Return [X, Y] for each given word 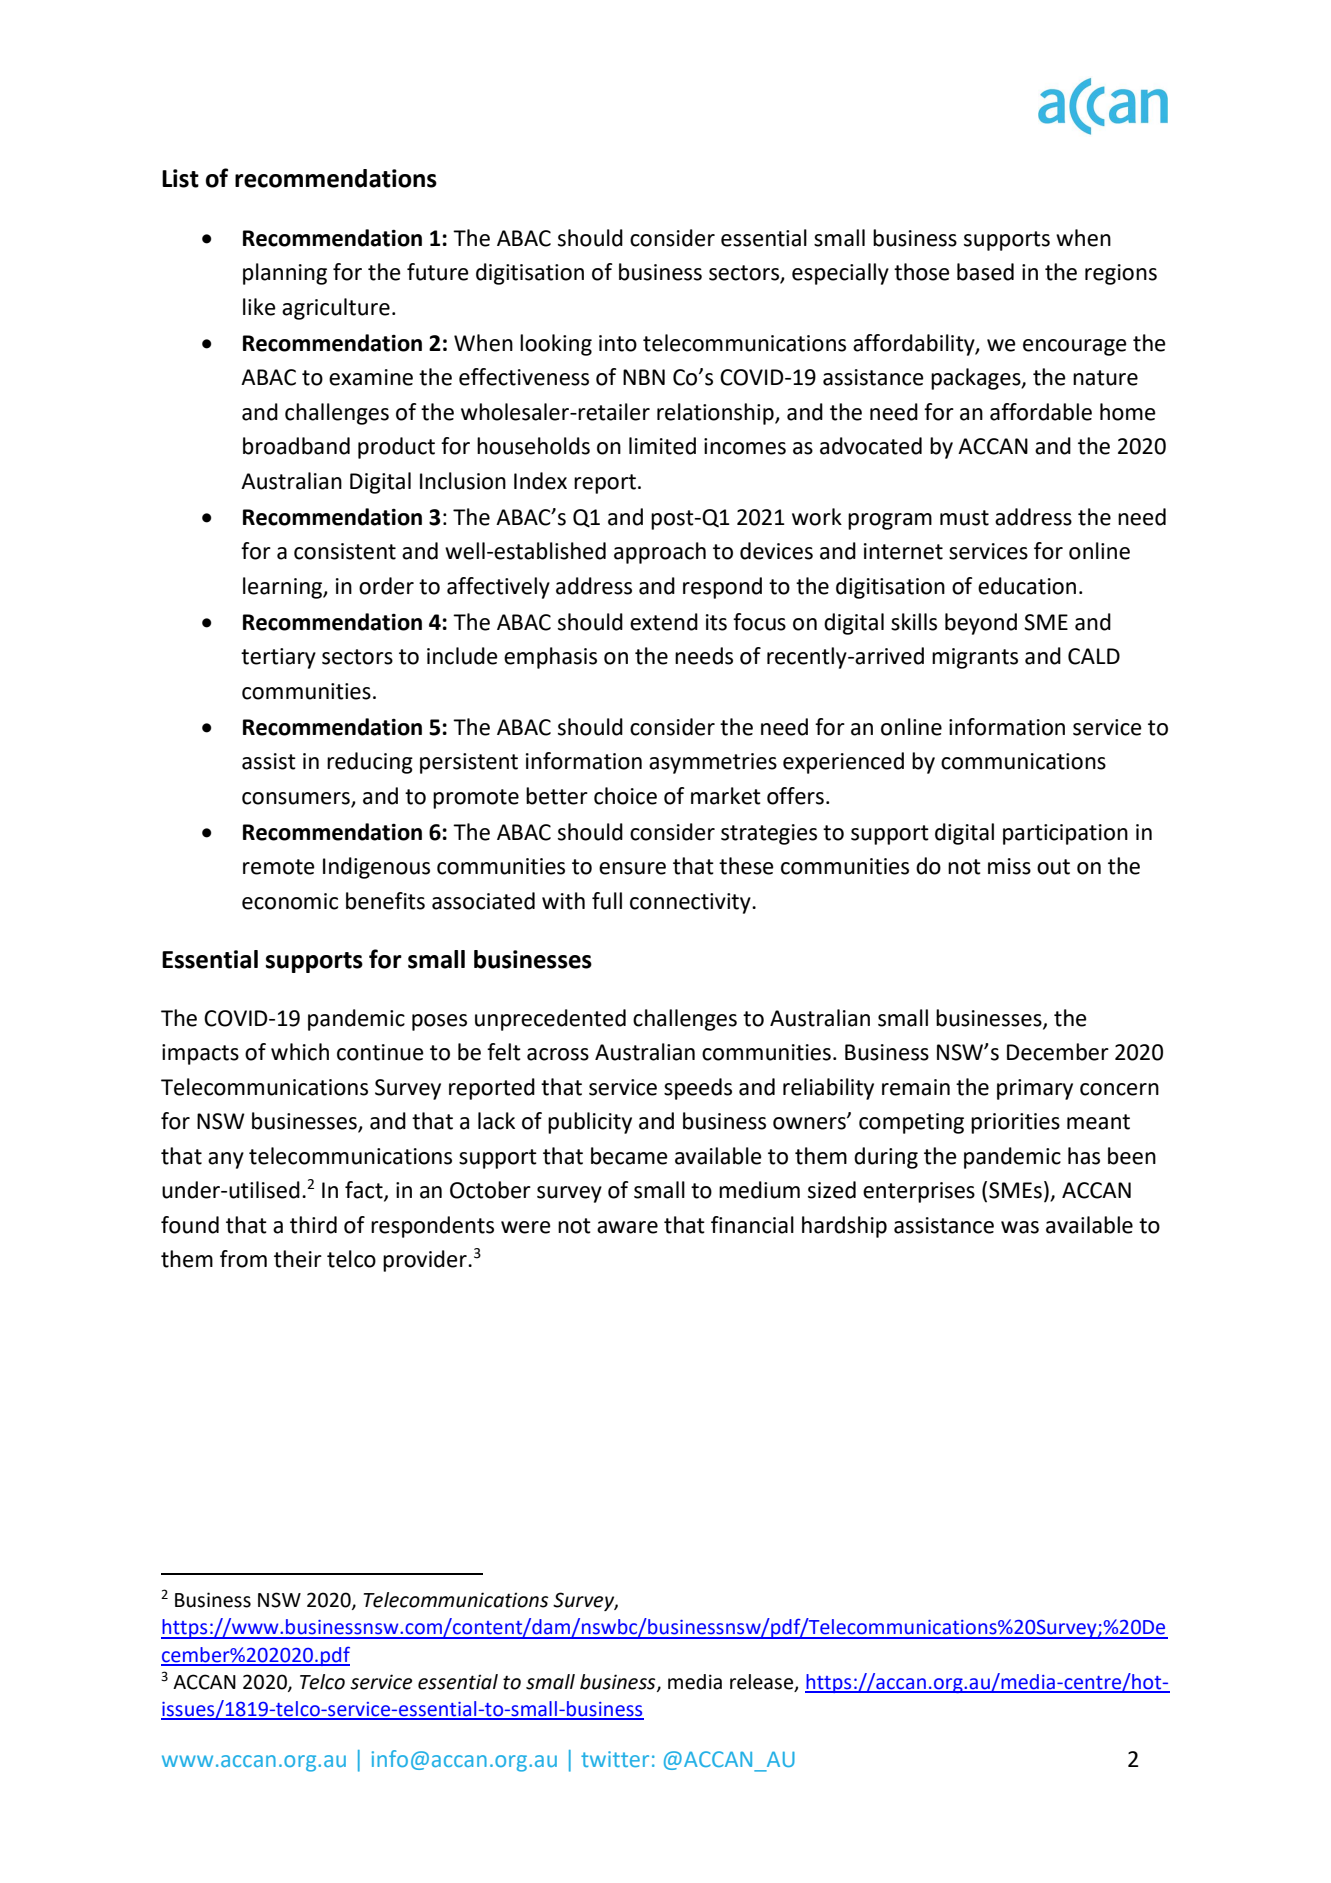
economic [290, 901]
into [618, 343]
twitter [615, 1759]
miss [1009, 866]
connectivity [691, 903]
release [763, 1683]
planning [285, 274]
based [985, 272]
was [1020, 1227]
